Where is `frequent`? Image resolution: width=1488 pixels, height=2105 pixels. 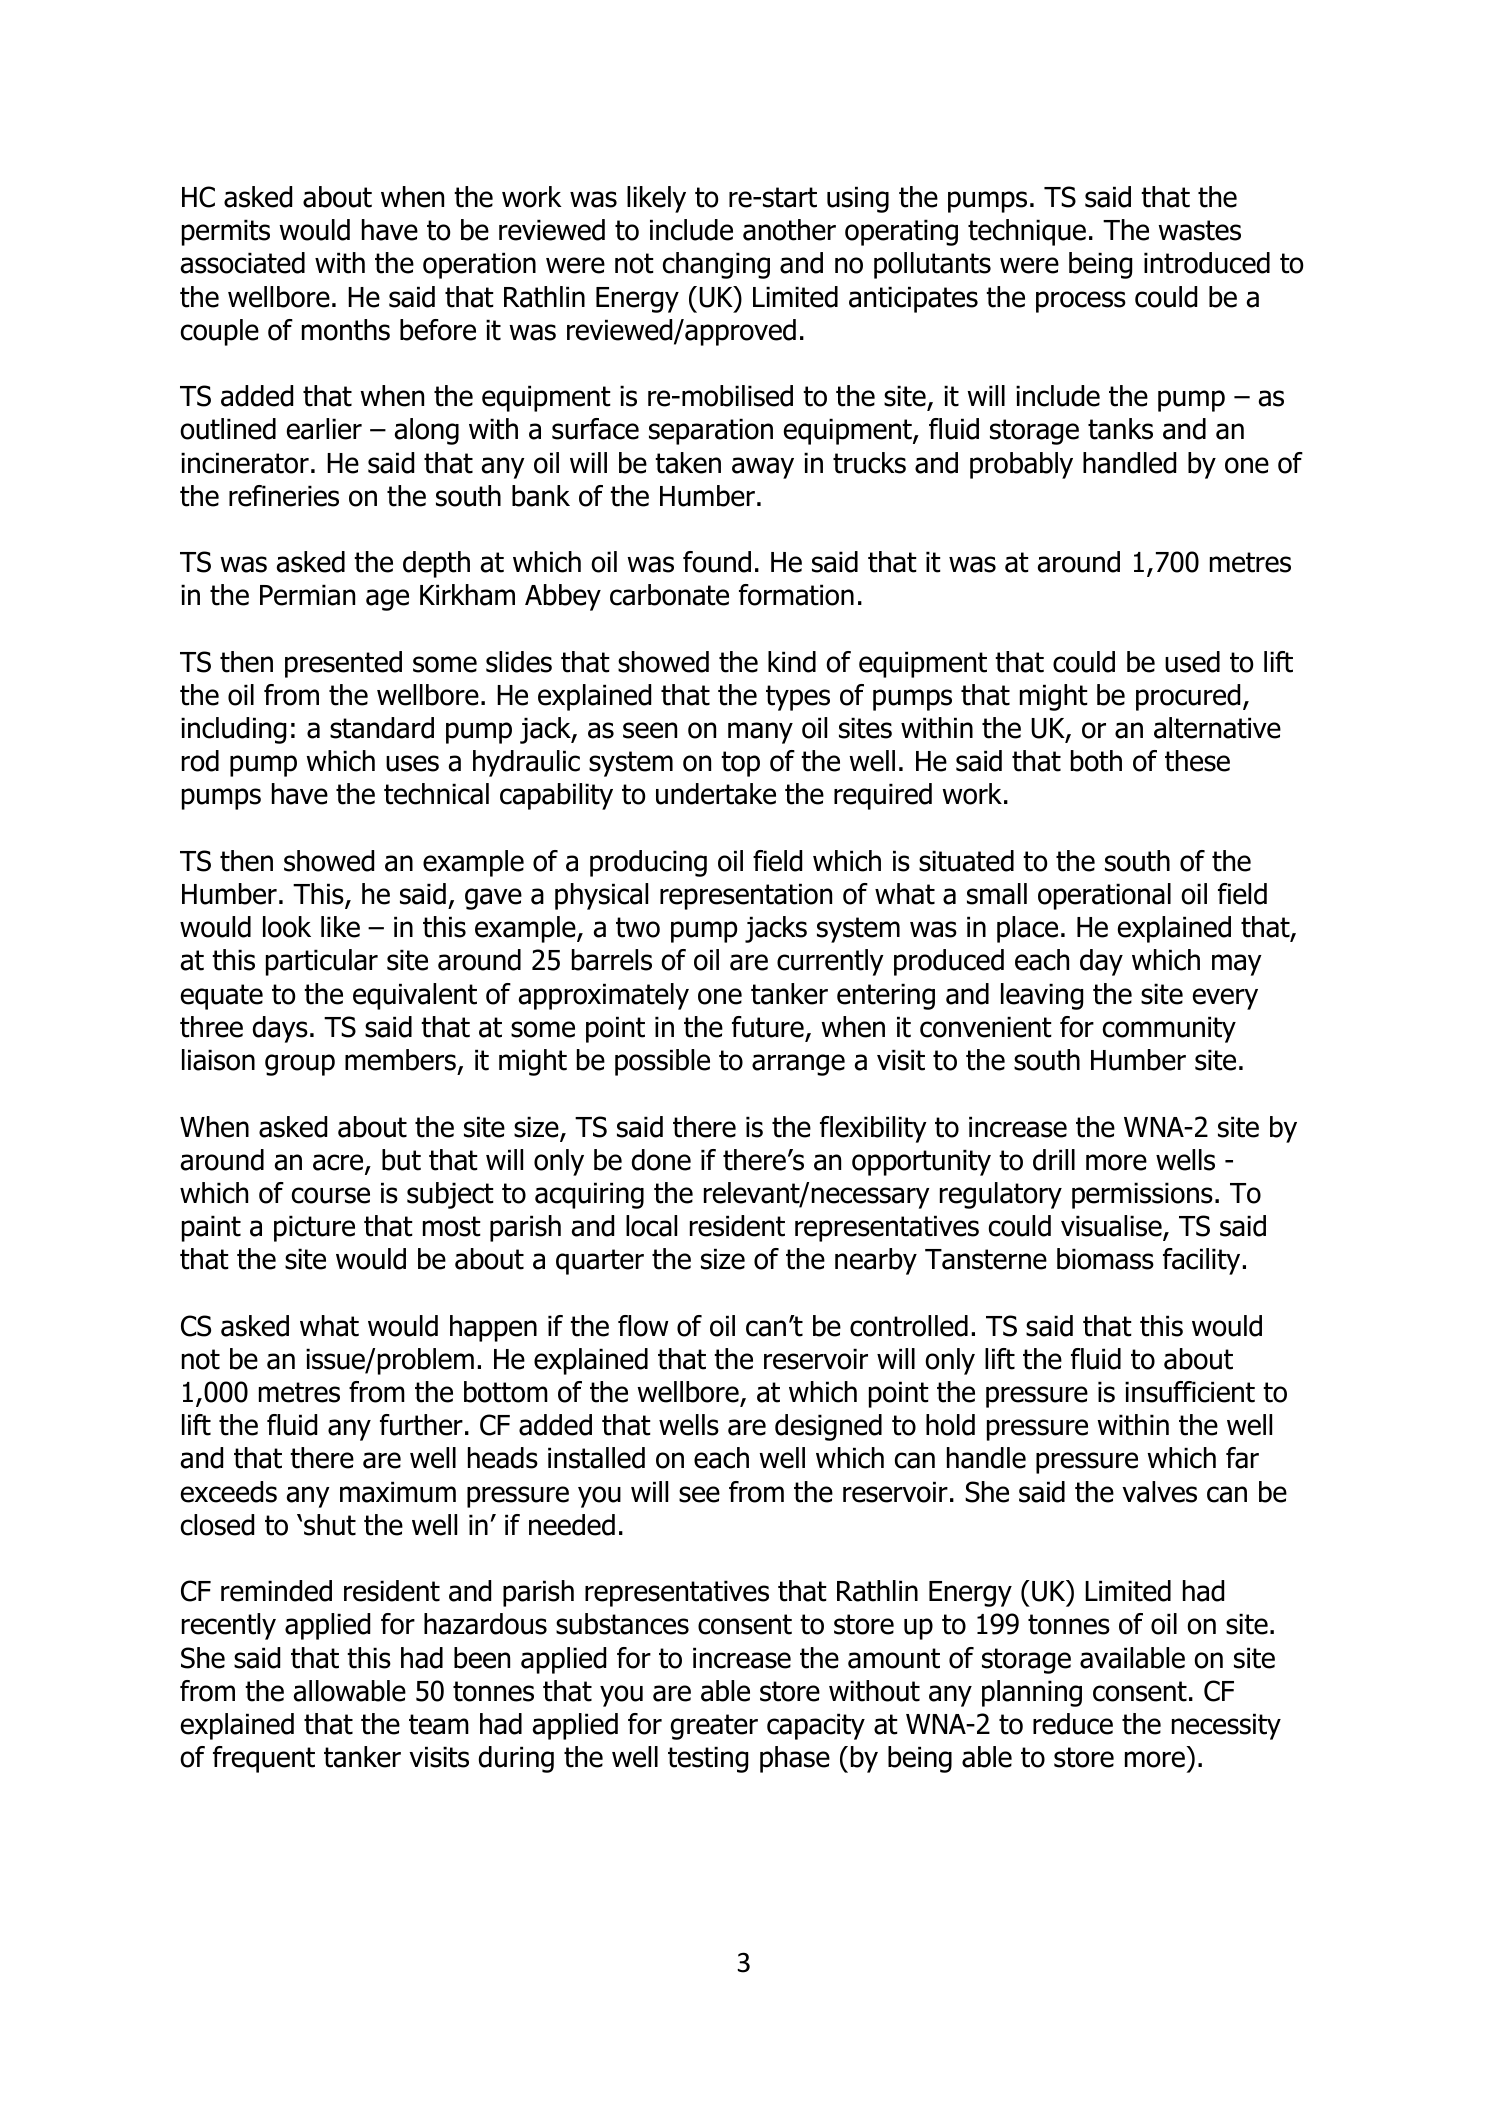 frequent is located at coordinates (264, 1759).
